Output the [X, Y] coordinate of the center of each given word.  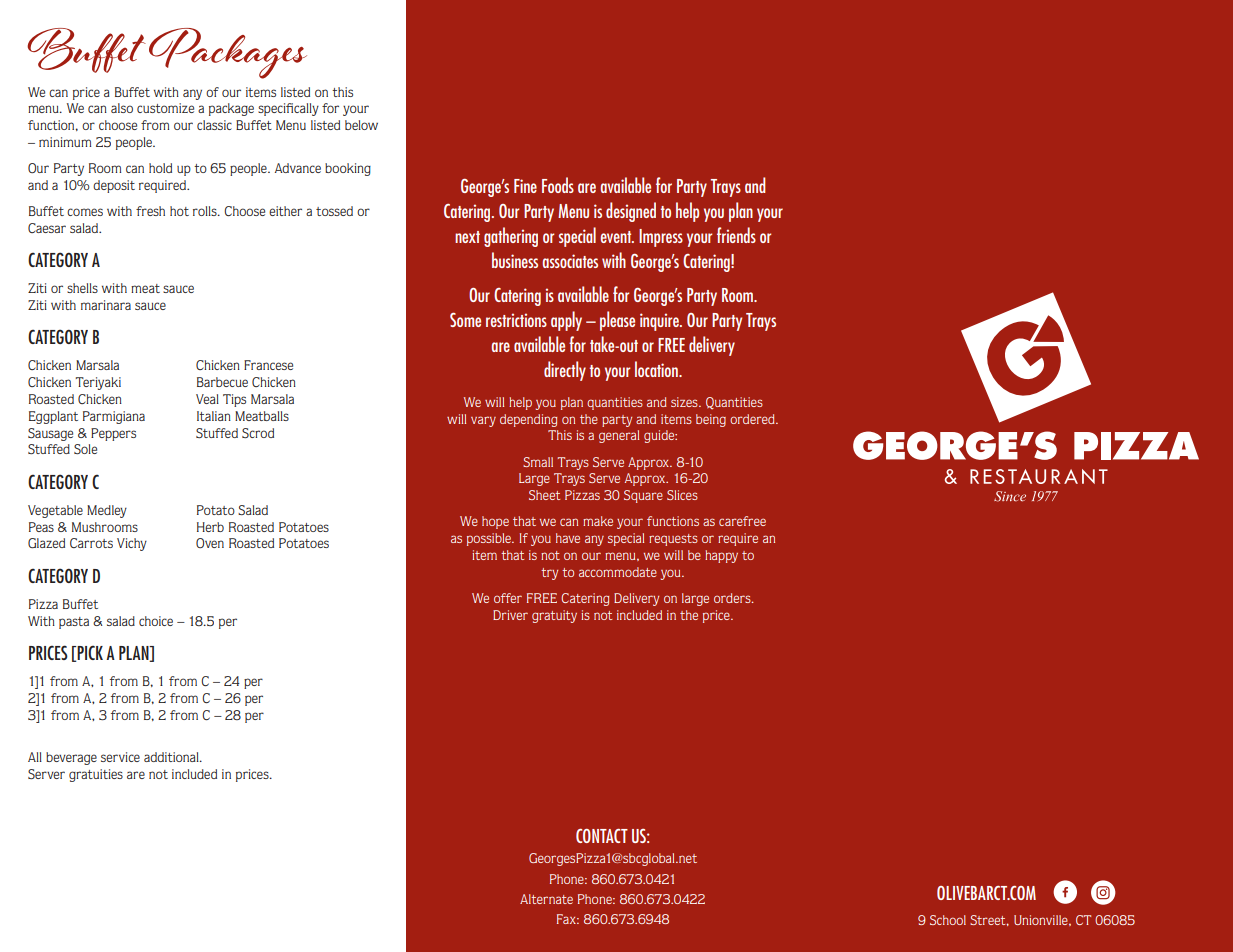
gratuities [96, 775]
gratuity [554, 616]
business [515, 260]
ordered [753, 419]
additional [172, 757]
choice [156, 621]
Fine [525, 186]
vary [483, 421]
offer [508, 598]
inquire [660, 322]
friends [736, 235]
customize [165, 108]
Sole [85, 449]
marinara [106, 305]
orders [733, 598]
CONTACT [602, 836]
